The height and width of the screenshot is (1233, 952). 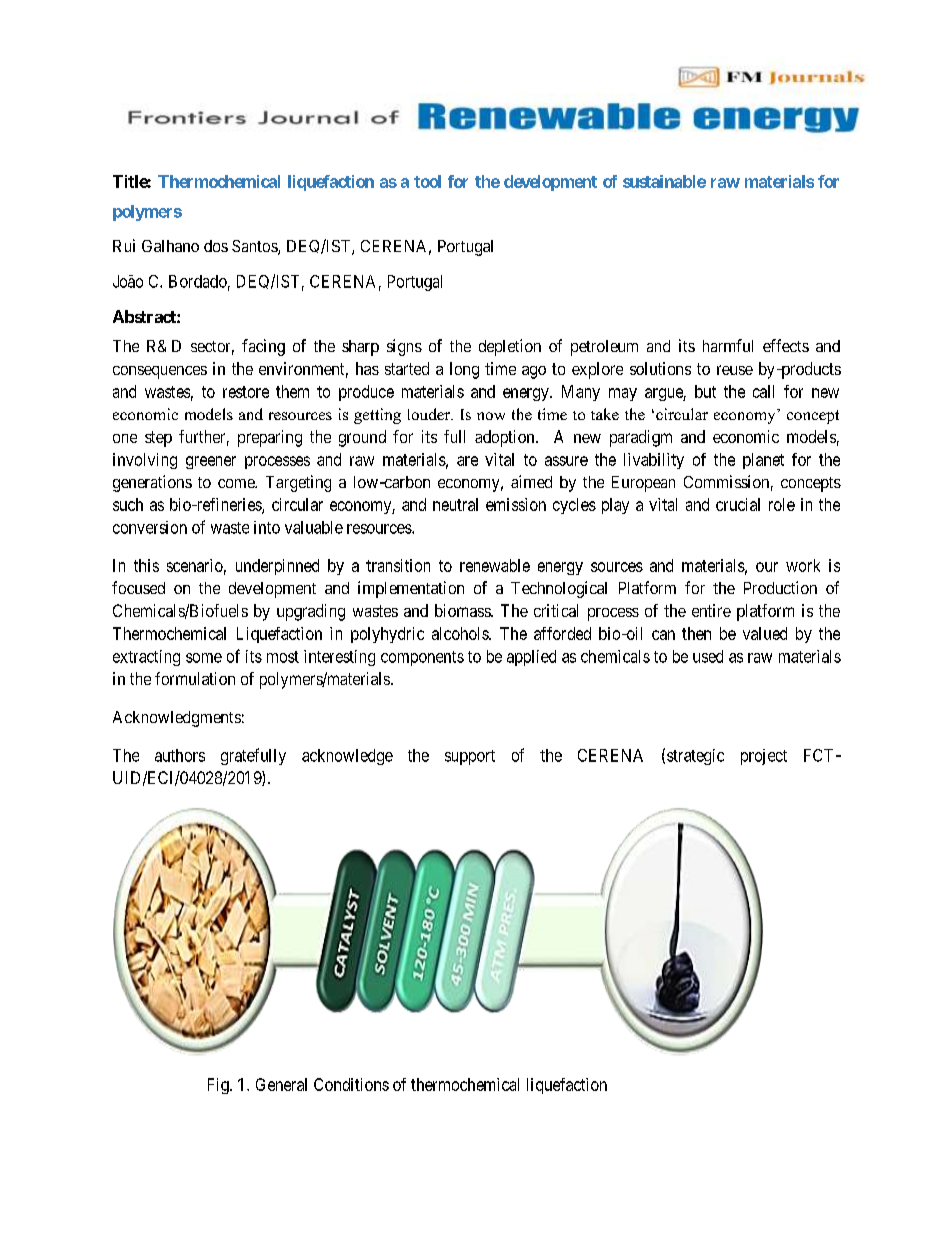 I want to click on crucial, so click(x=738, y=504).
